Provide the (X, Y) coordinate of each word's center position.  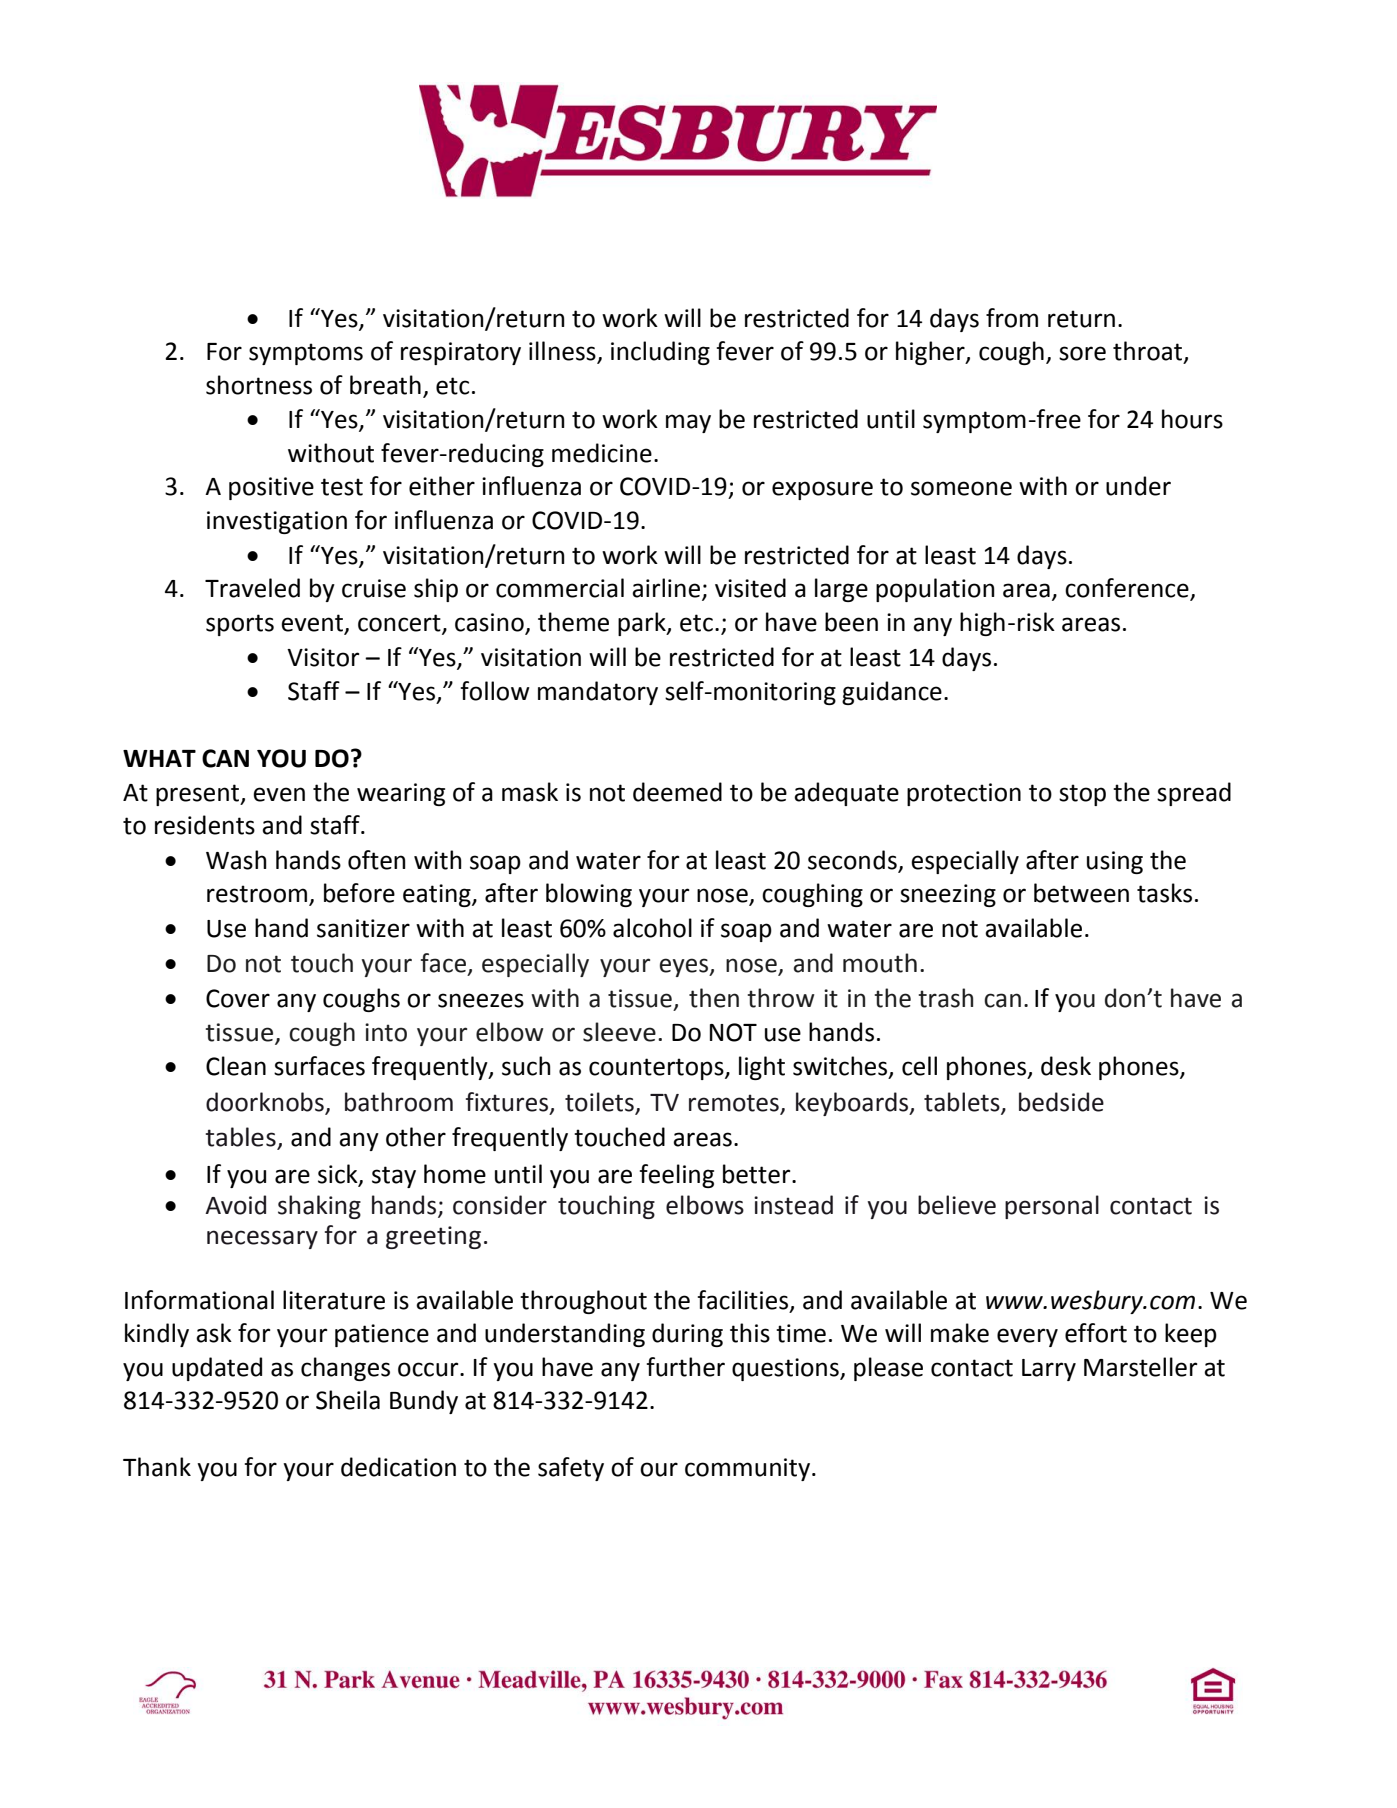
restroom (257, 894)
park (643, 624)
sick (339, 1175)
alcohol (652, 928)
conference (1128, 589)
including (660, 353)
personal (1052, 1207)
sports (240, 625)
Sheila (348, 1400)
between (1081, 893)
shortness (259, 385)
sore (1082, 353)
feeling (677, 1176)
